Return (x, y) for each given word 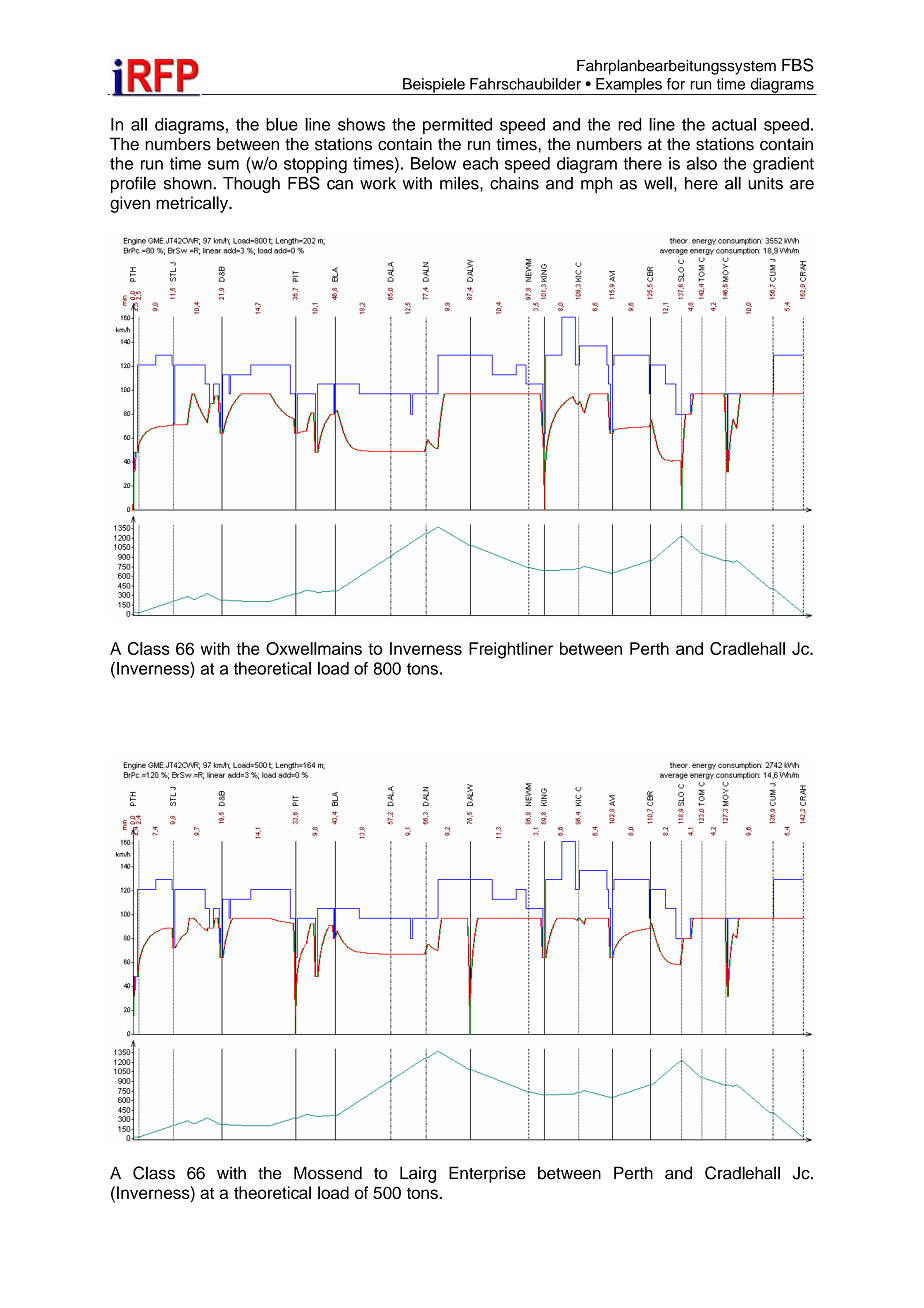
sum (223, 165)
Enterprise (487, 1174)
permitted (457, 126)
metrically (193, 204)
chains (514, 183)
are (802, 185)
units (765, 183)
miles (460, 183)
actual (734, 124)
